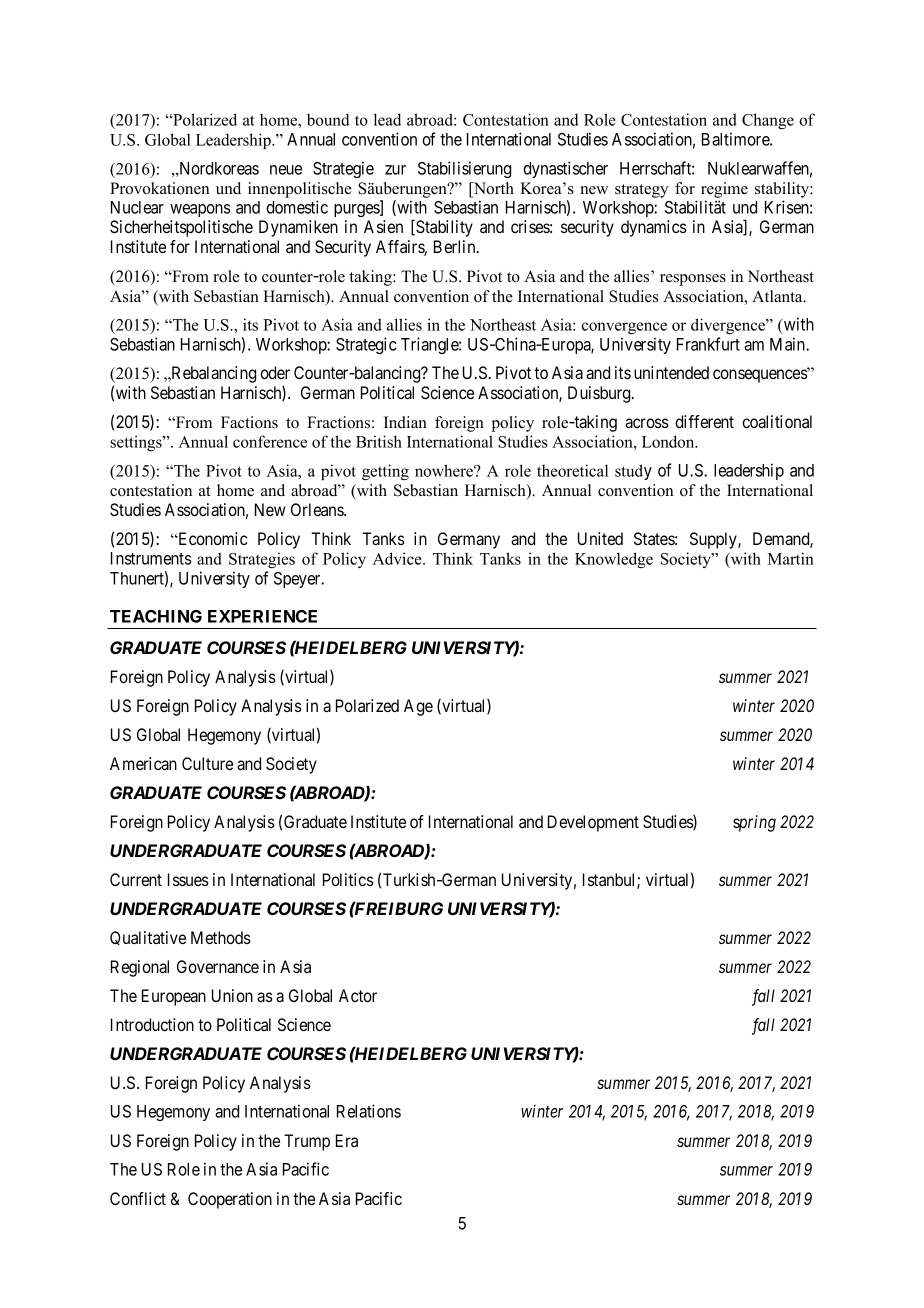 Image resolution: width=924 pixels, height=1308 pixels. I want to click on zur, so click(395, 170).
